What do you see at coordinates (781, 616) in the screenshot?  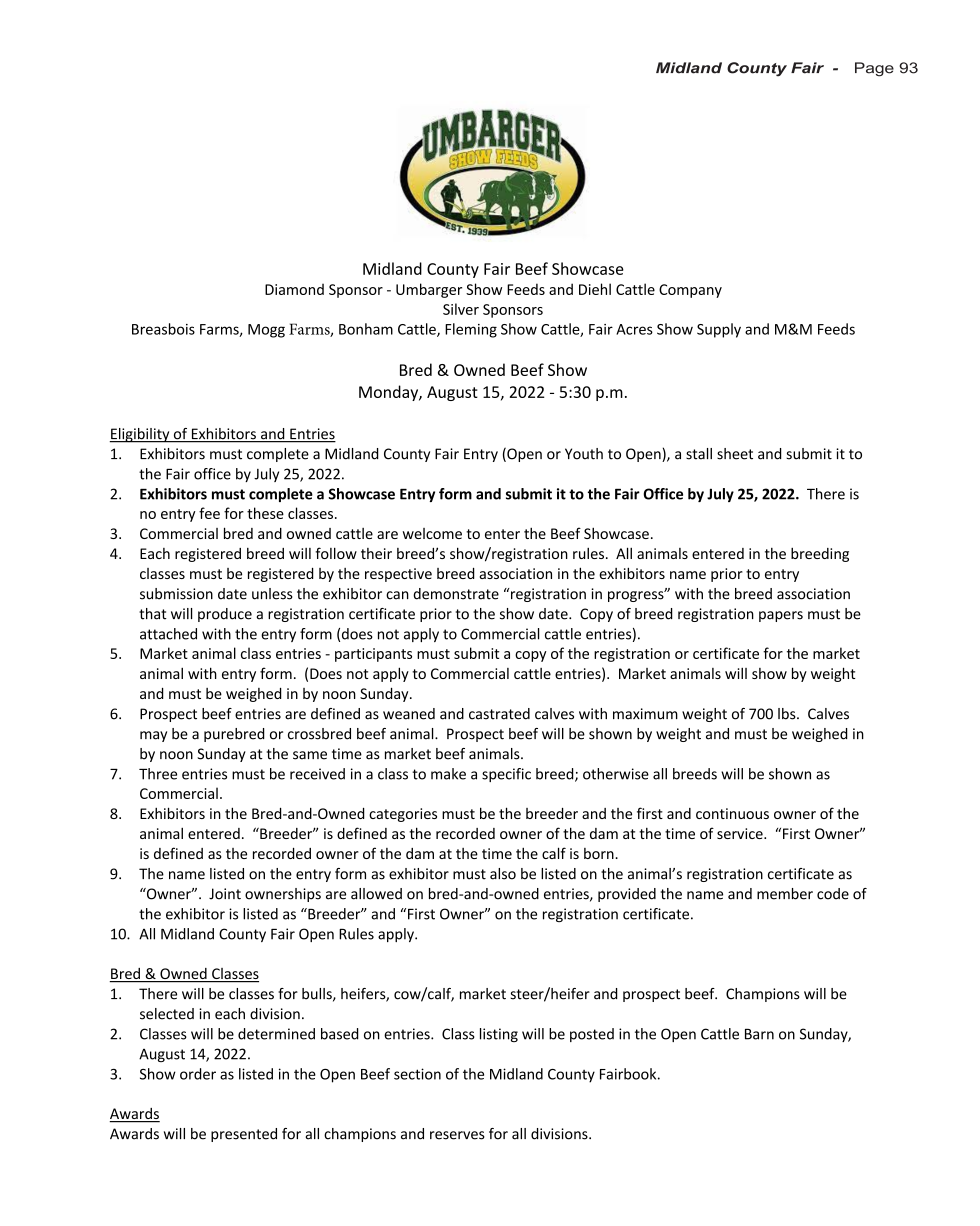 I see `papers` at bounding box center [781, 616].
